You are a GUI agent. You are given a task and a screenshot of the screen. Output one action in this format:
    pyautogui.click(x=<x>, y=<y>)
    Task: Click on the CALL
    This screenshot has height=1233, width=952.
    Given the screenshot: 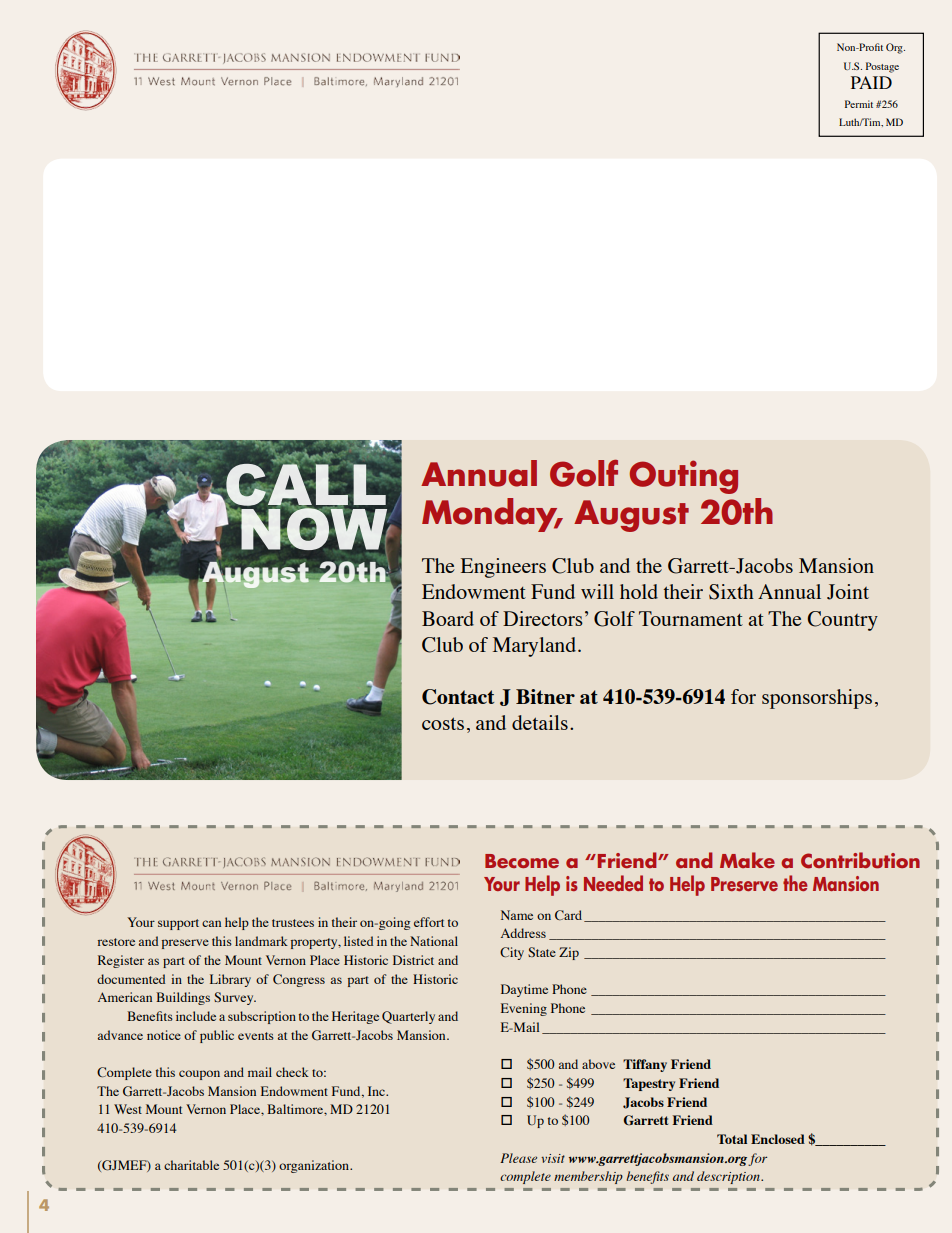 What is the action you would take?
    pyautogui.click(x=306, y=486)
